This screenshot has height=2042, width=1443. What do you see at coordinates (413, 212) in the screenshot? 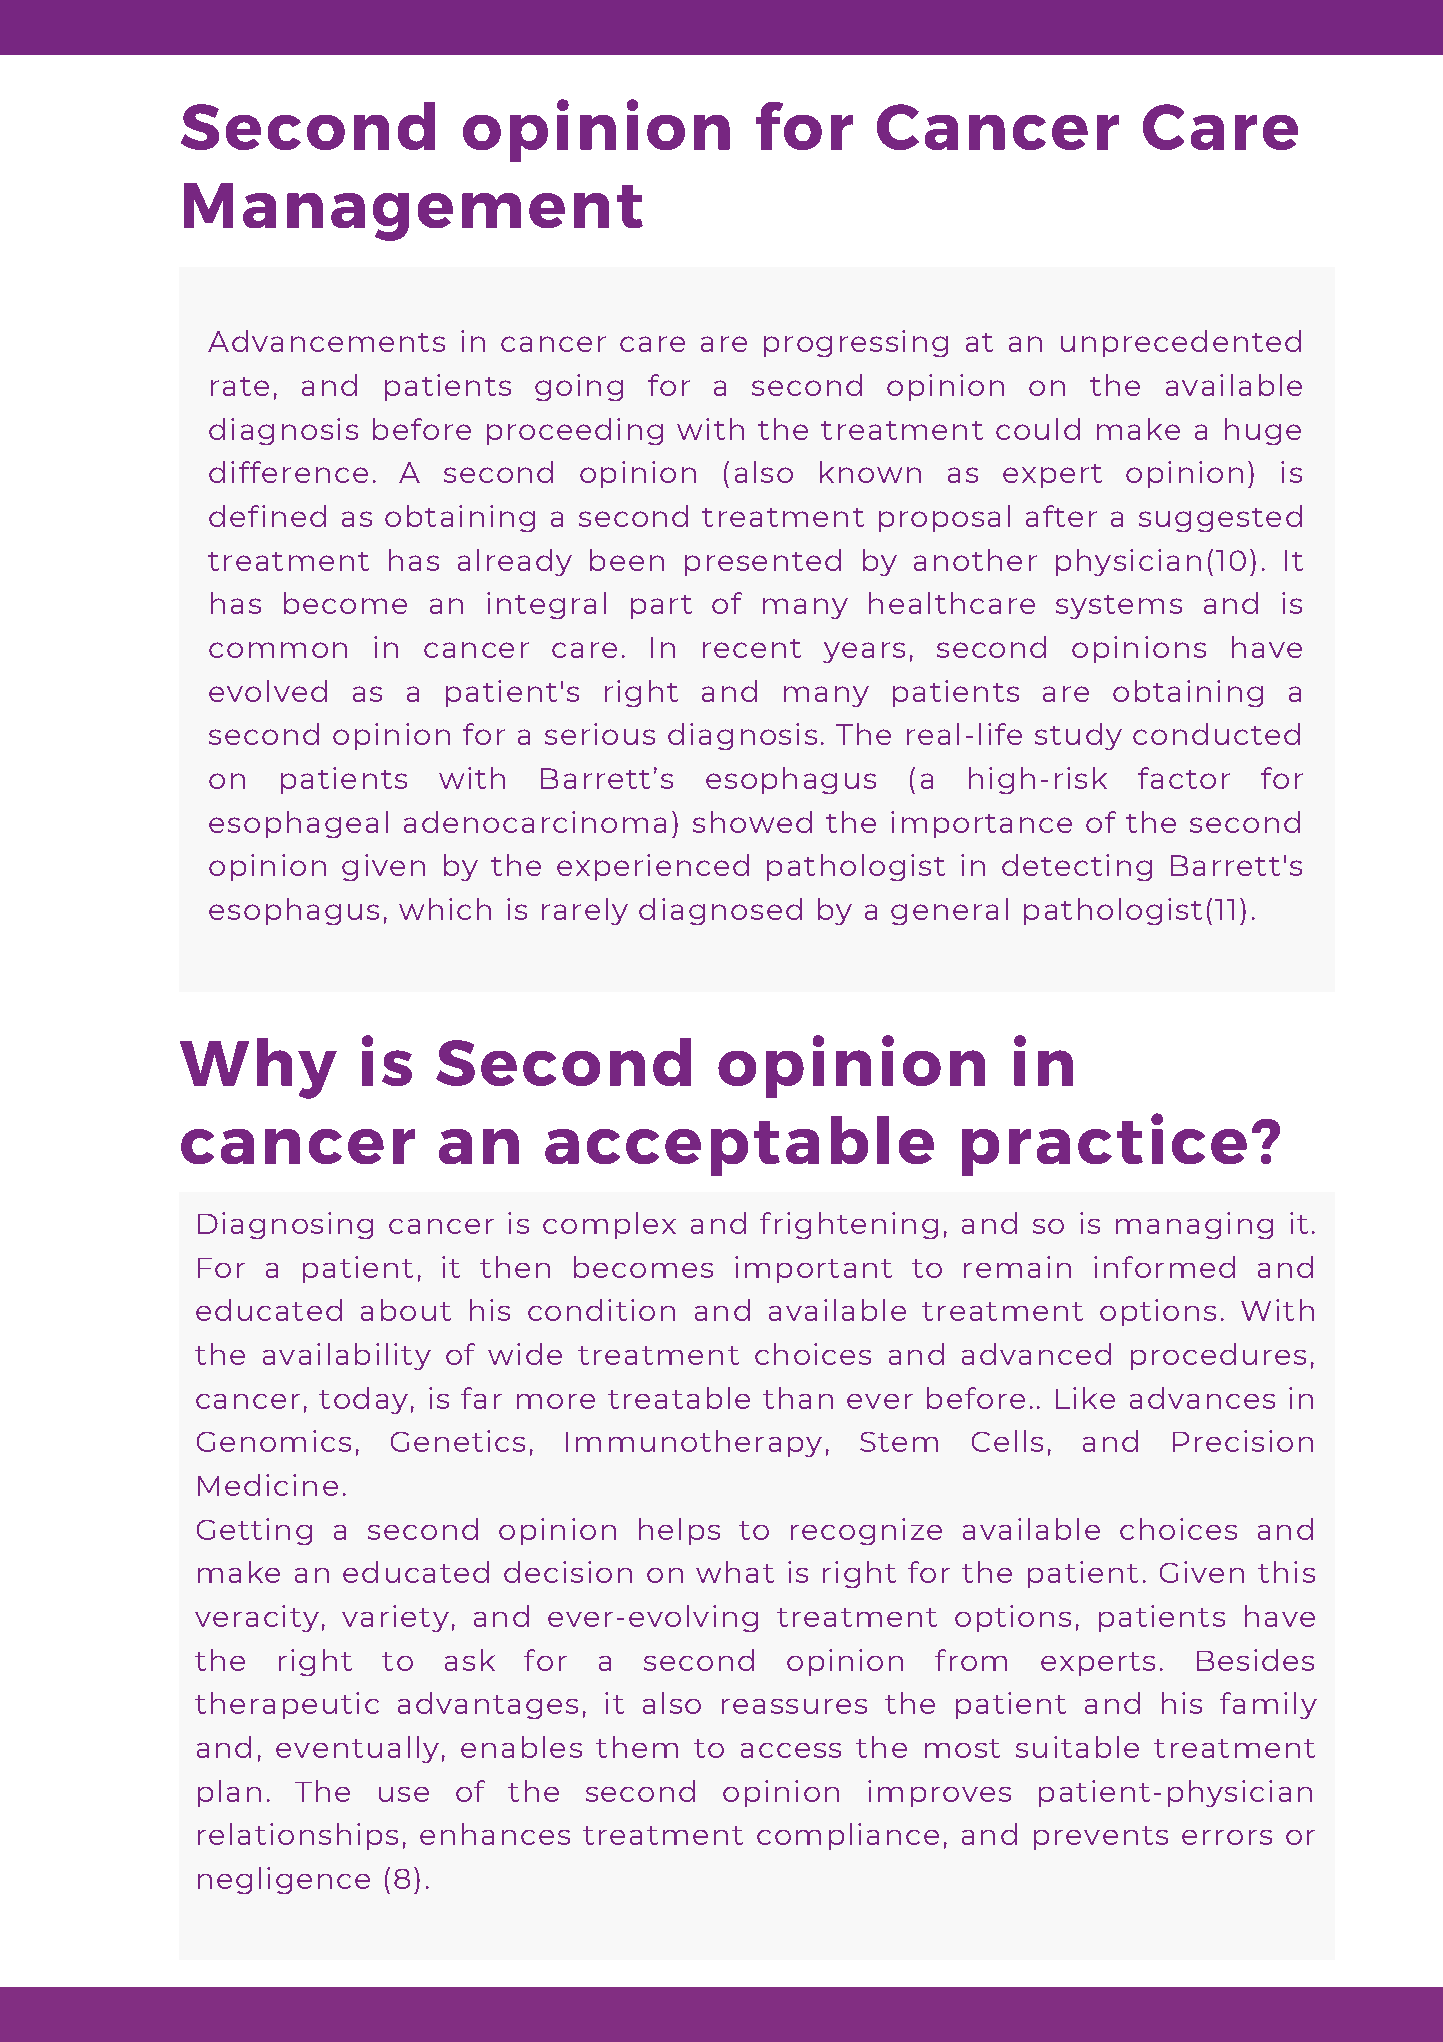
I see `Management` at bounding box center [413, 212].
